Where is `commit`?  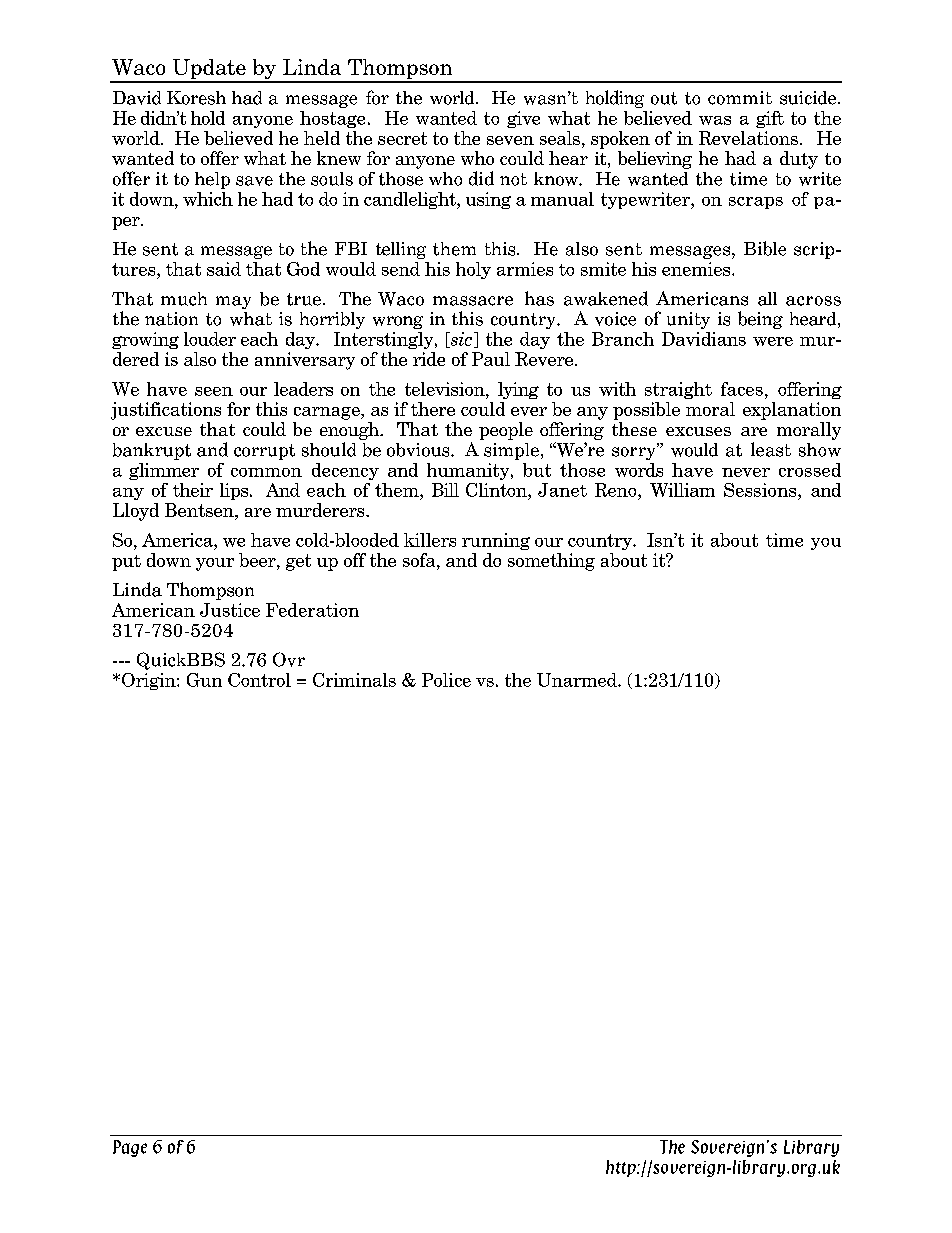 commit is located at coordinates (740, 98).
